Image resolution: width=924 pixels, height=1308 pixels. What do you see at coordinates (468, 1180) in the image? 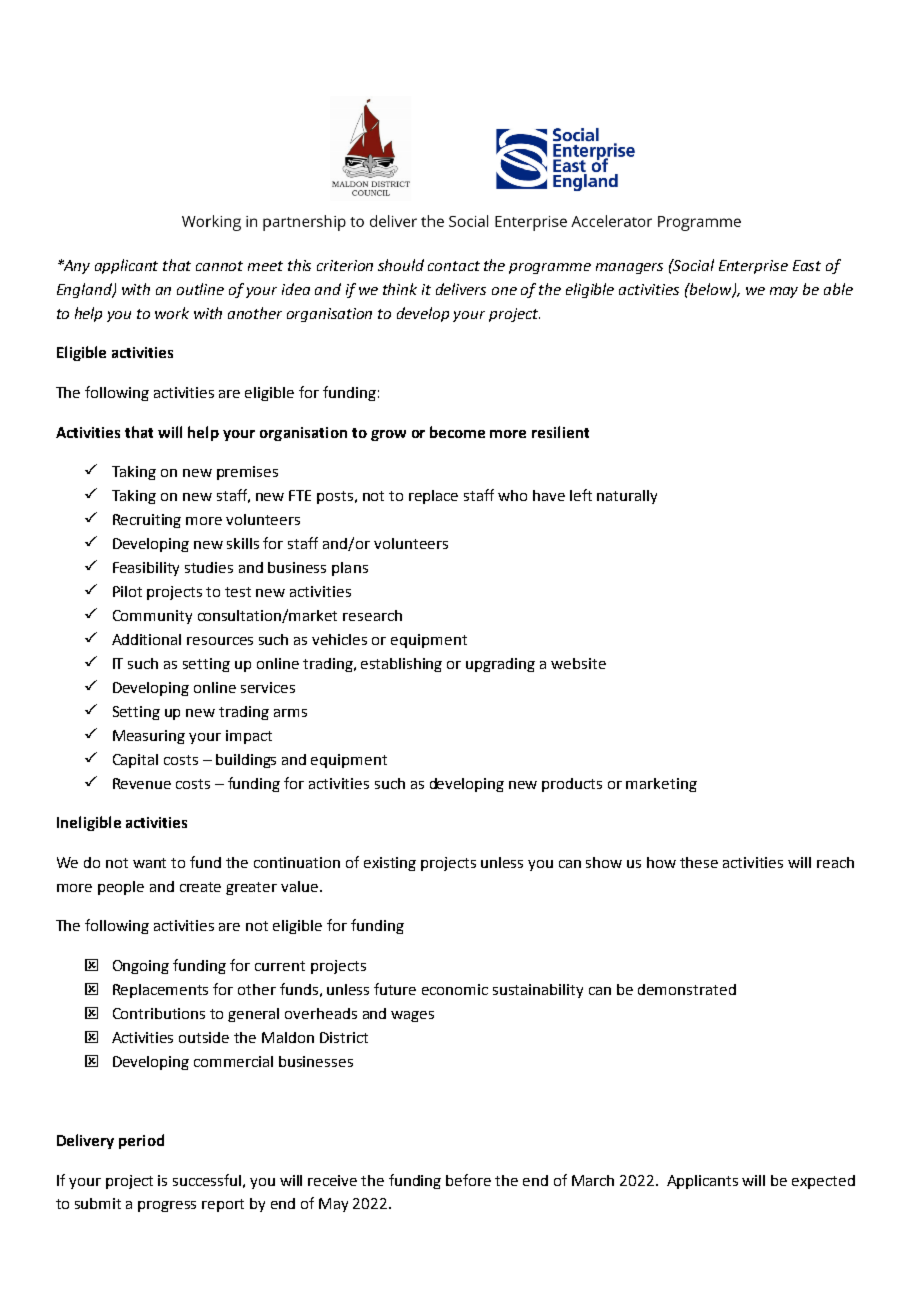
I see `before` at bounding box center [468, 1180].
